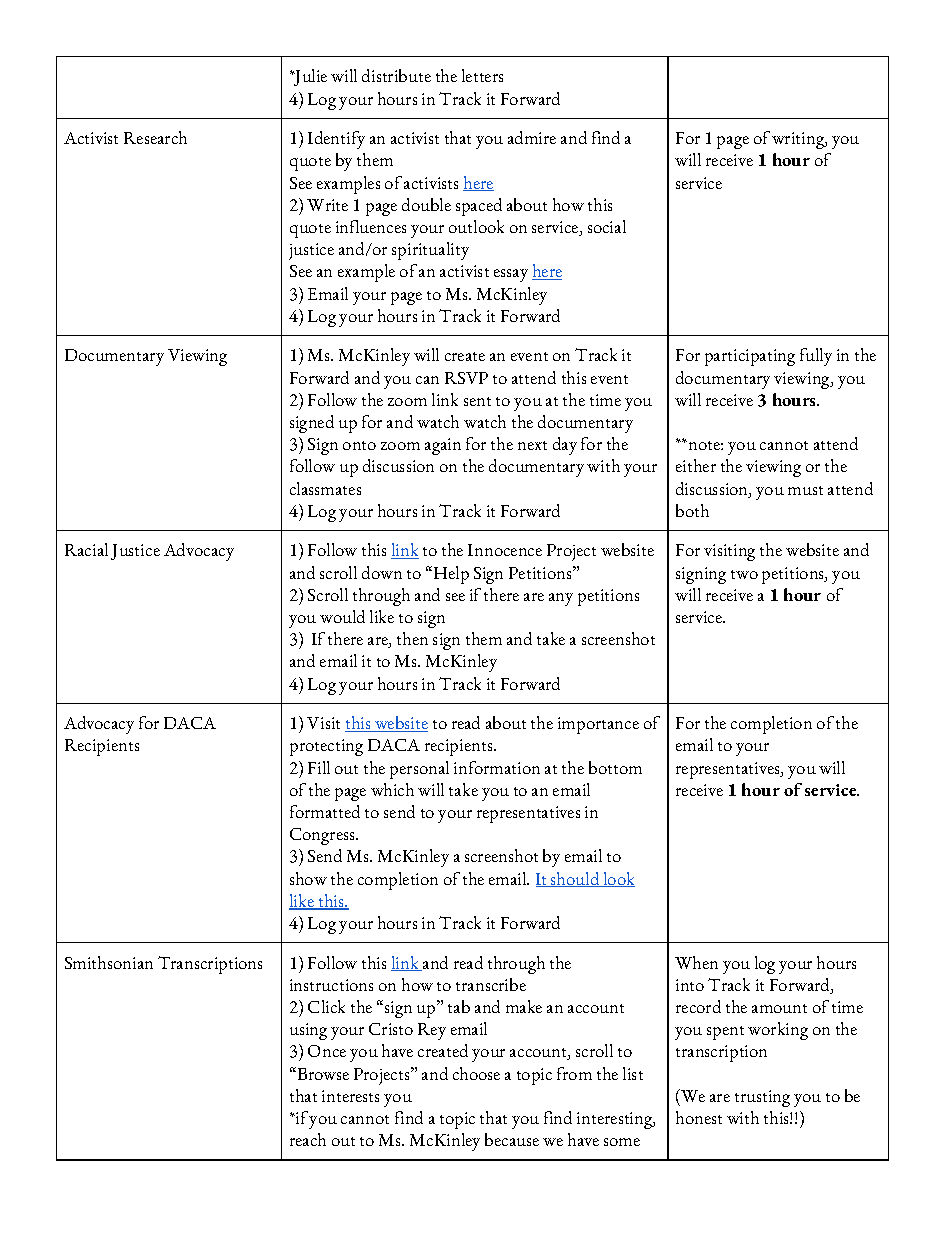 Image resolution: width=952 pixels, height=1233 pixels. I want to click on two, so click(744, 574).
